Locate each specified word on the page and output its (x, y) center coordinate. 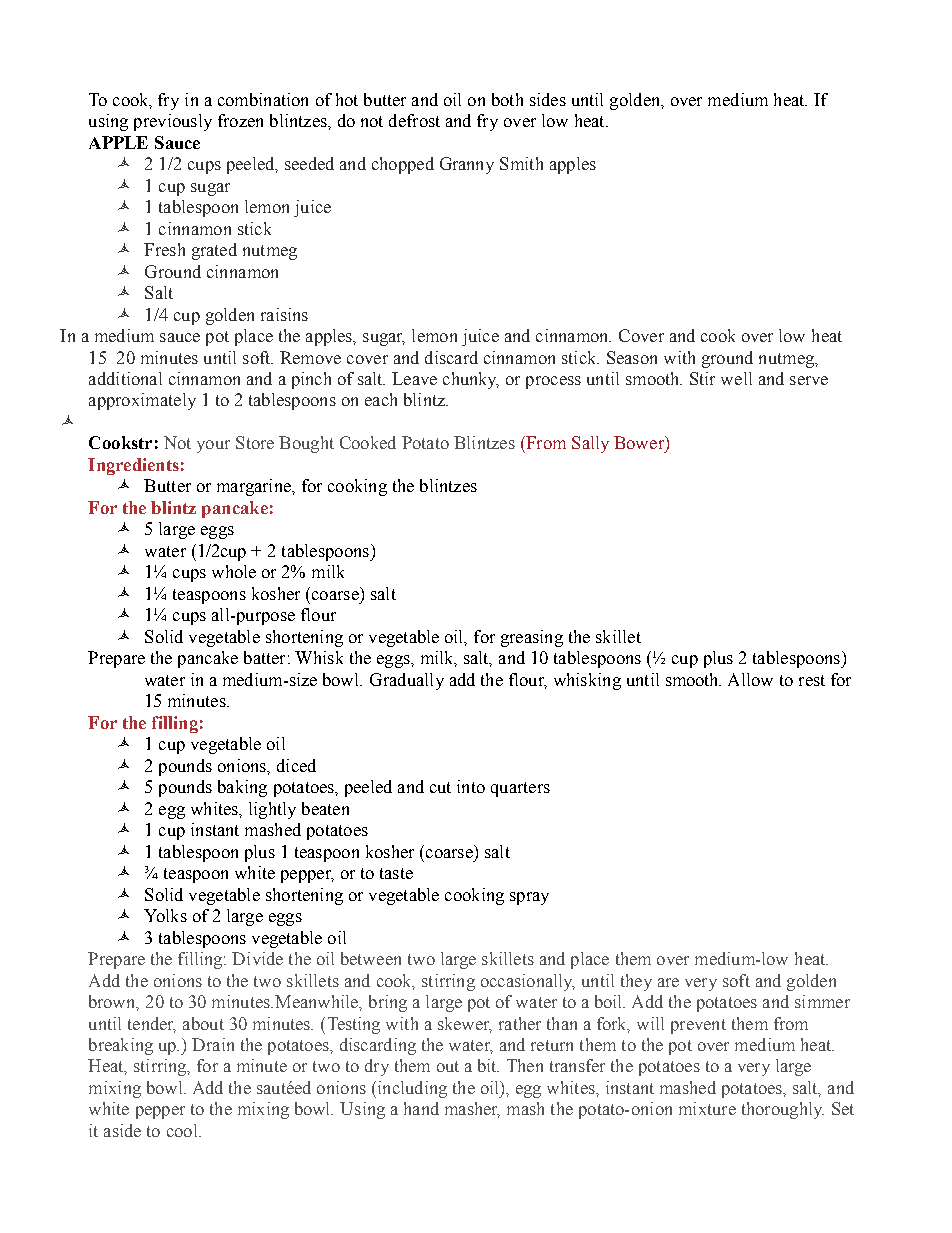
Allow (750, 679)
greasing (532, 638)
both (507, 99)
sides (548, 99)
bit (488, 1065)
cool (183, 1130)
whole (234, 571)
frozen (240, 120)
